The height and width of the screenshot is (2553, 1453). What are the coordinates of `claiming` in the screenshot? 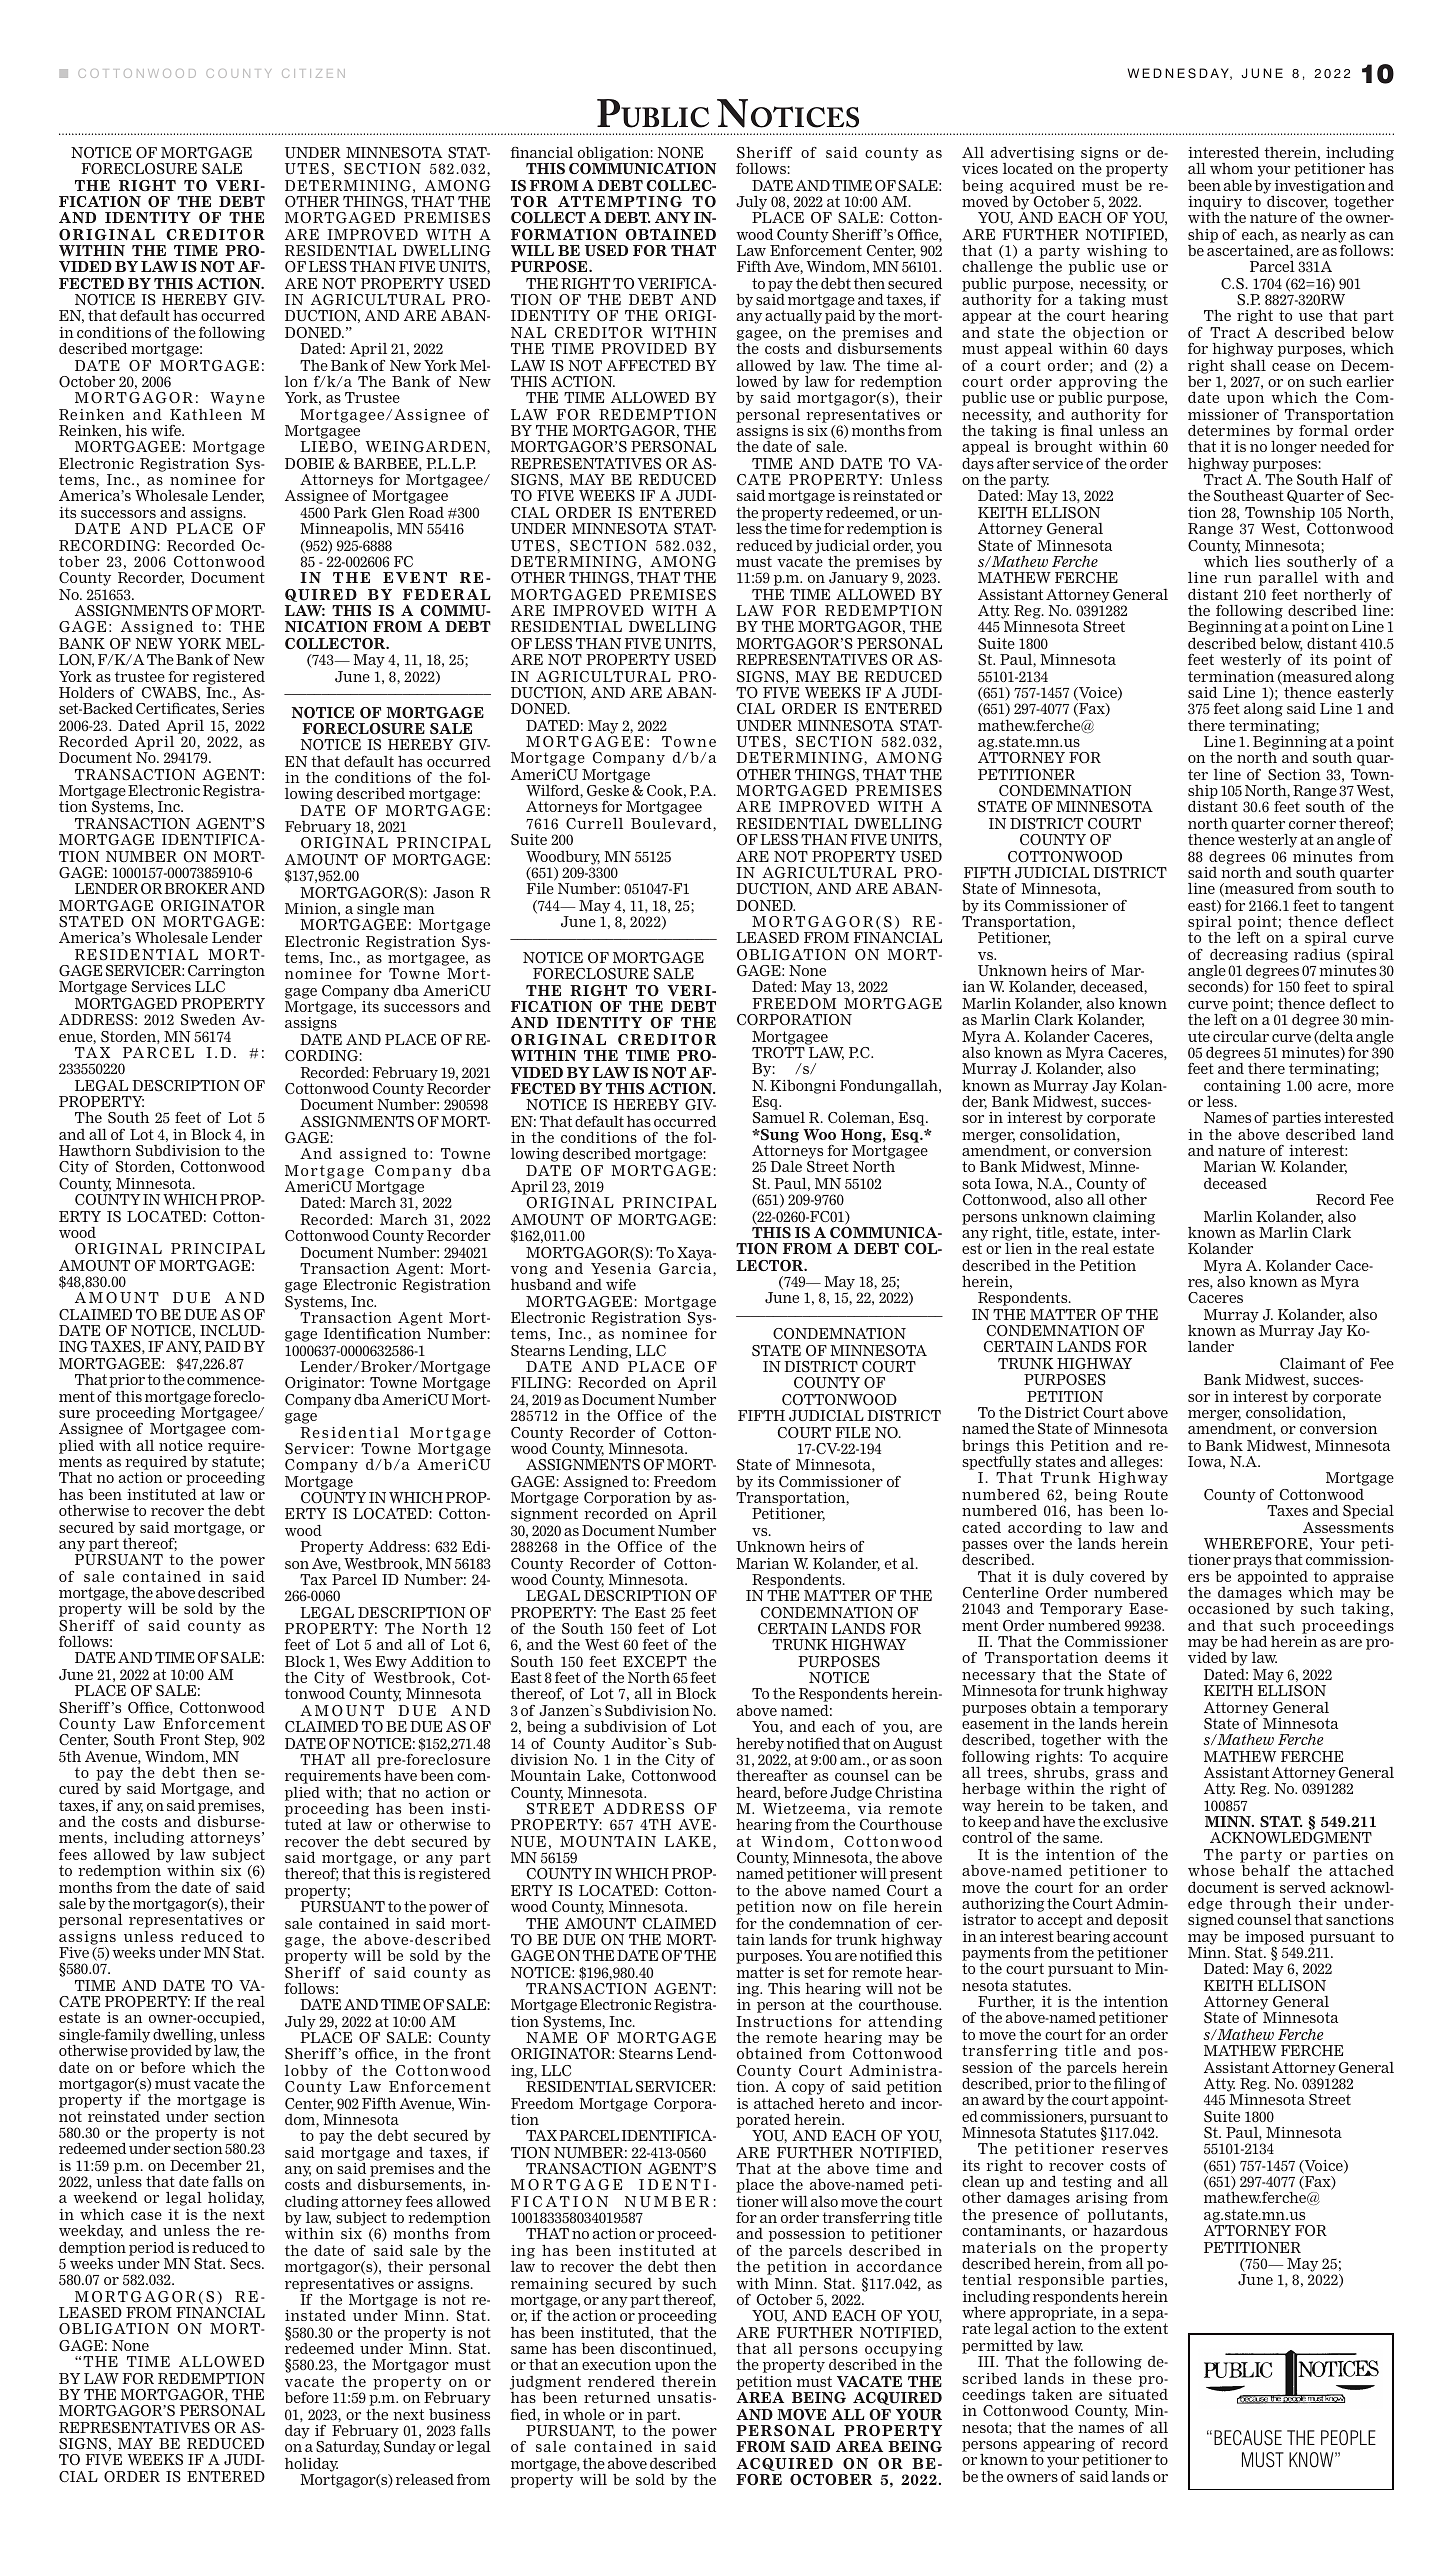 It's located at (1124, 1217).
